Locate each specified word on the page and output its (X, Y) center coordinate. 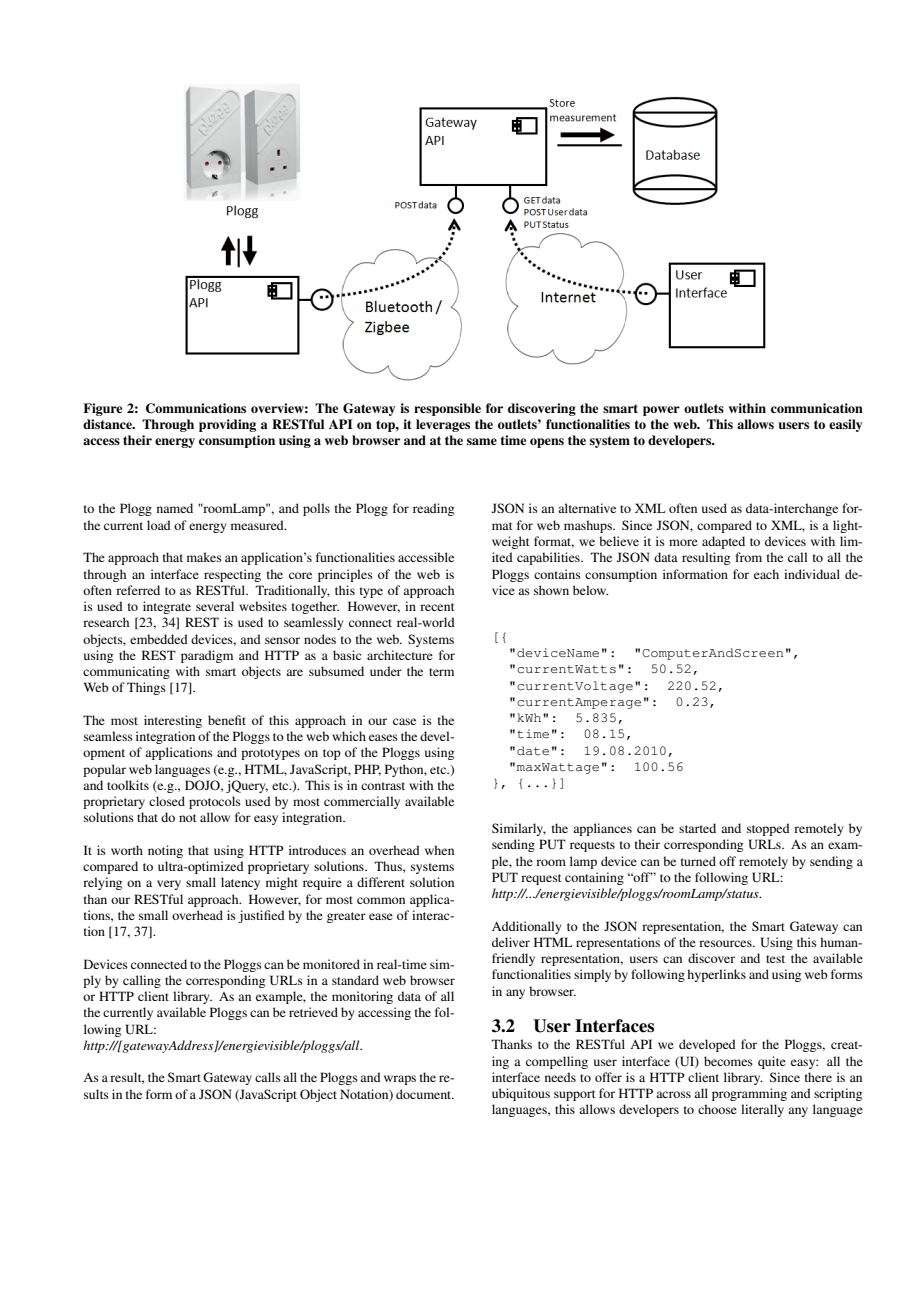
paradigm (207, 656)
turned (698, 861)
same (482, 441)
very (169, 885)
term (441, 672)
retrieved (313, 1012)
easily (845, 425)
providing (227, 425)
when (439, 850)
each (766, 574)
